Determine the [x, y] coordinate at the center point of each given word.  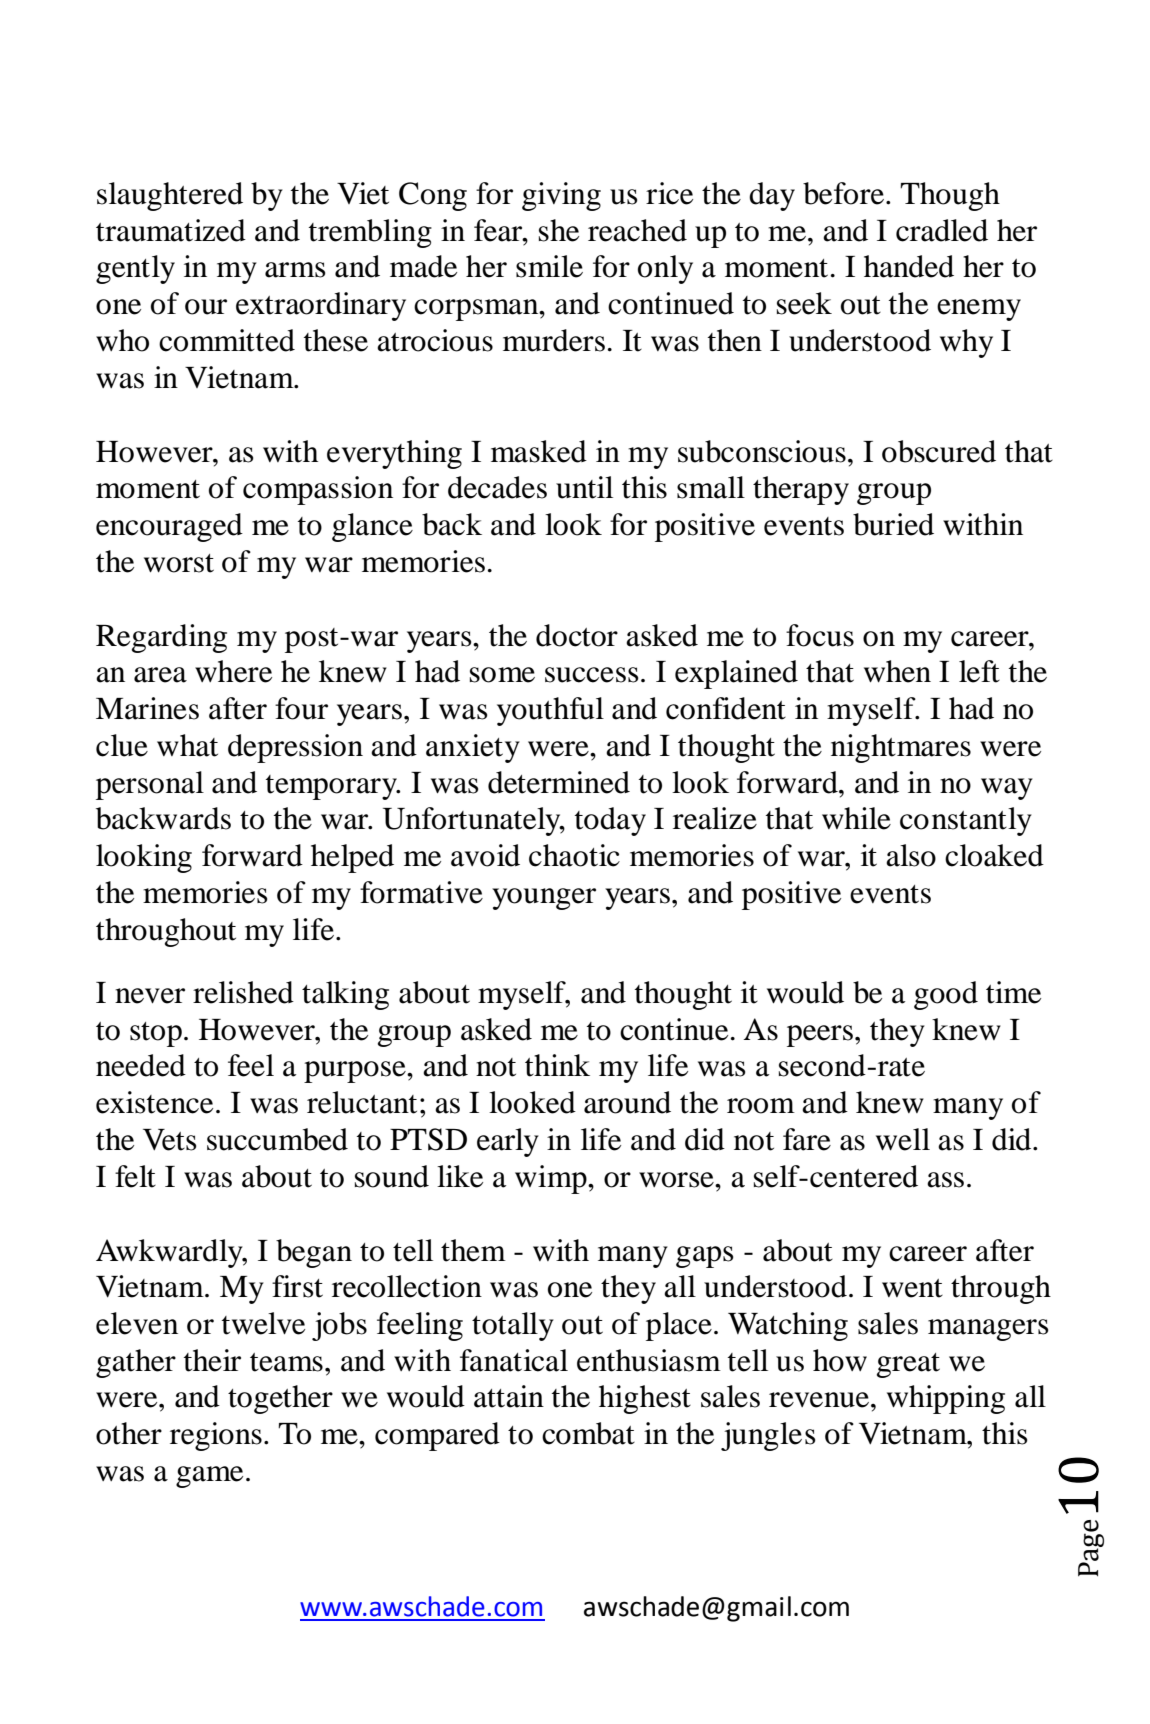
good [946, 995]
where [233, 671]
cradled [942, 230]
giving [561, 196]
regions [216, 1436]
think [557, 1065]
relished [243, 992]
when [897, 671]
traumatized [171, 230]
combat [588, 1433]
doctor [577, 635]
